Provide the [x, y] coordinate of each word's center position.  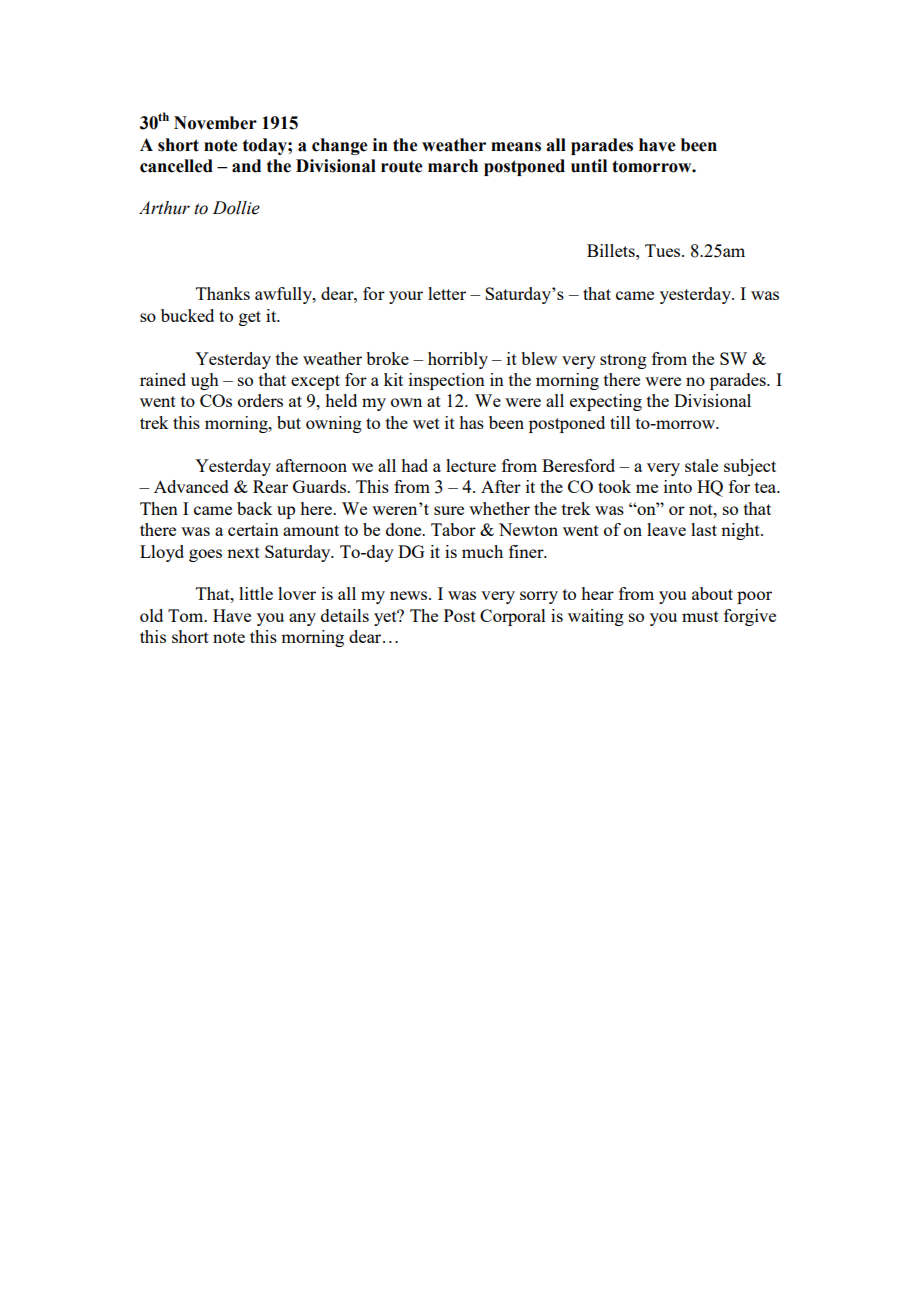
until [589, 166]
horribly [458, 360]
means [516, 147]
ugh [205, 381]
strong [623, 361]
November [215, 123]
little [256, 593]
